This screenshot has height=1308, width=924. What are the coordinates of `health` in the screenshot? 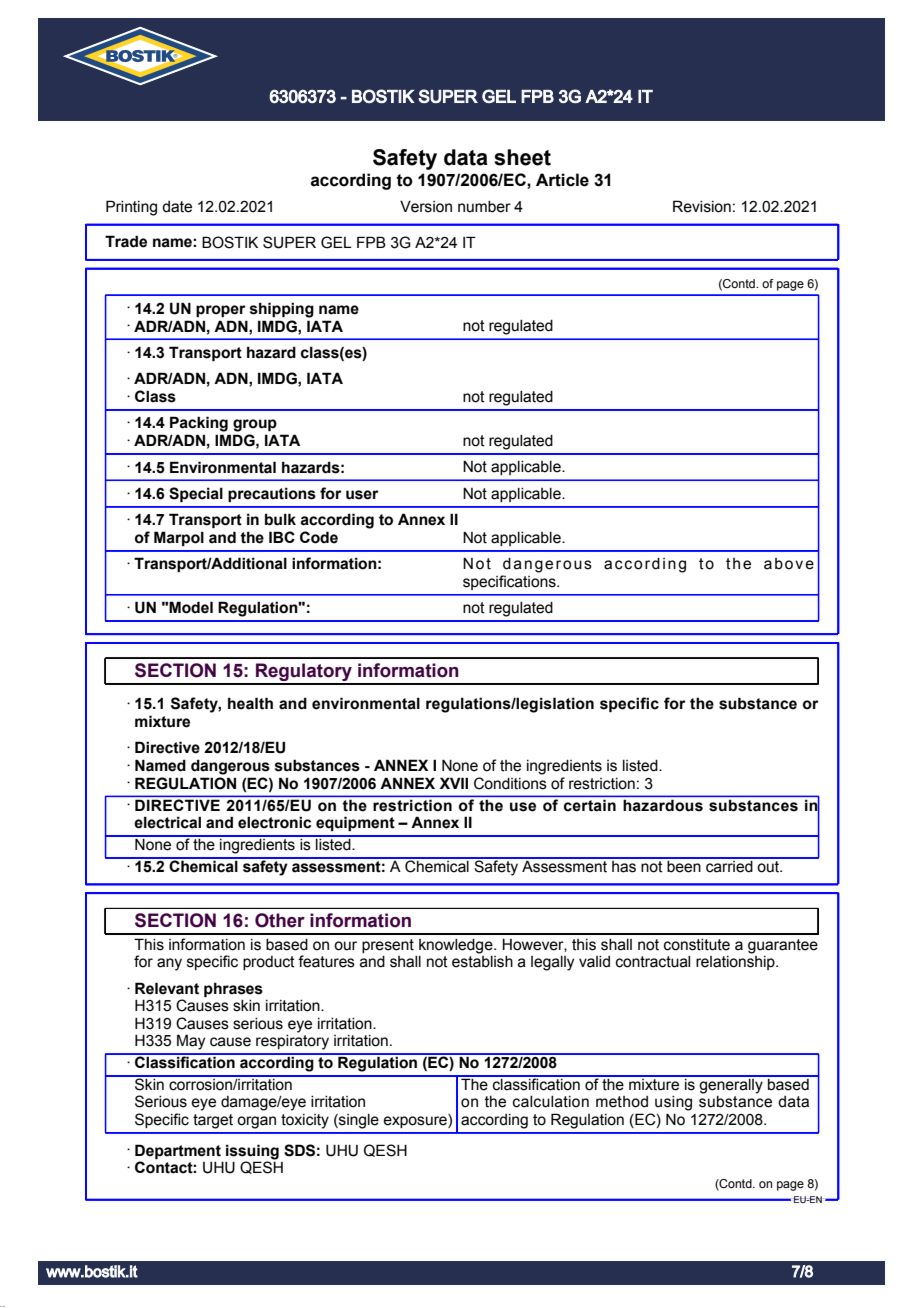 It's located at (250, 703).
